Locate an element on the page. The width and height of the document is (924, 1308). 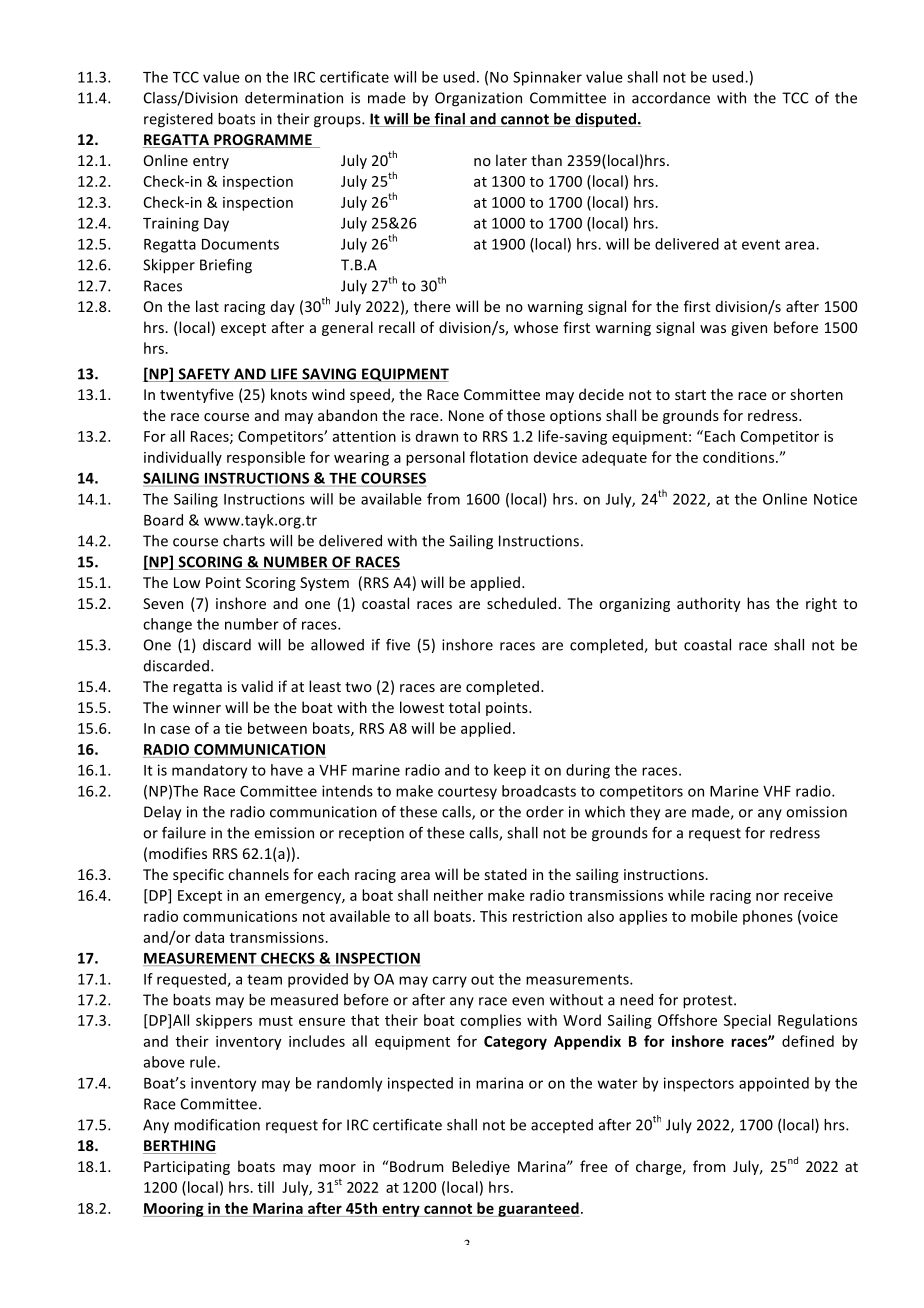
till is located at coordinates (265, 1187).
